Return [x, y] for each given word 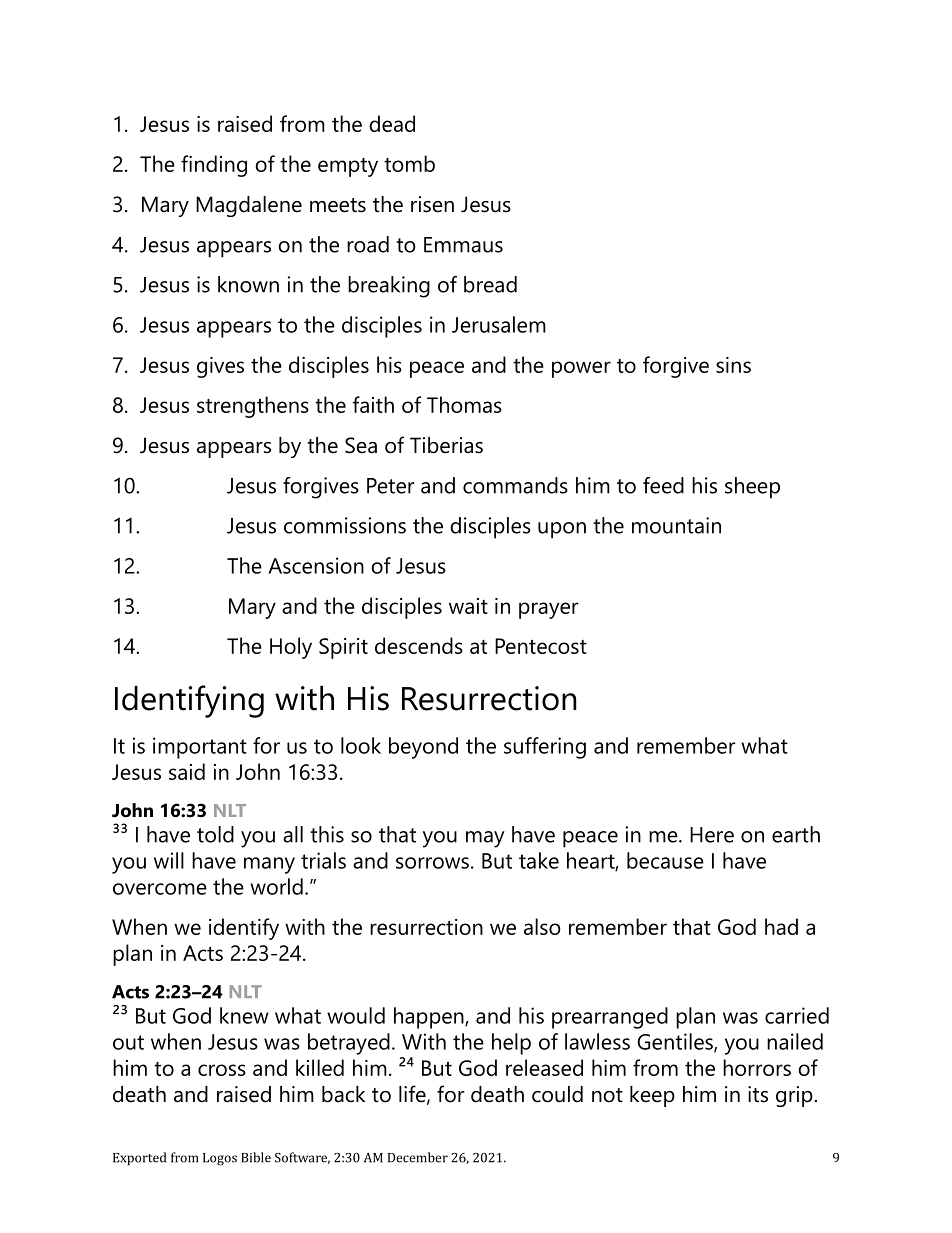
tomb [409, 163]
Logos [220, 1159]
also [542, 926]
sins [733, 365]
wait [468, 606]
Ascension [316, 565]
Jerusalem [499, 324]
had [781, 926]
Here [712, 835]
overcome [160, 889]
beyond [423, 748]
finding [214, 166]
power [581, 369]
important [200, 748]
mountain [676, 525]
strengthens [253, 407]
